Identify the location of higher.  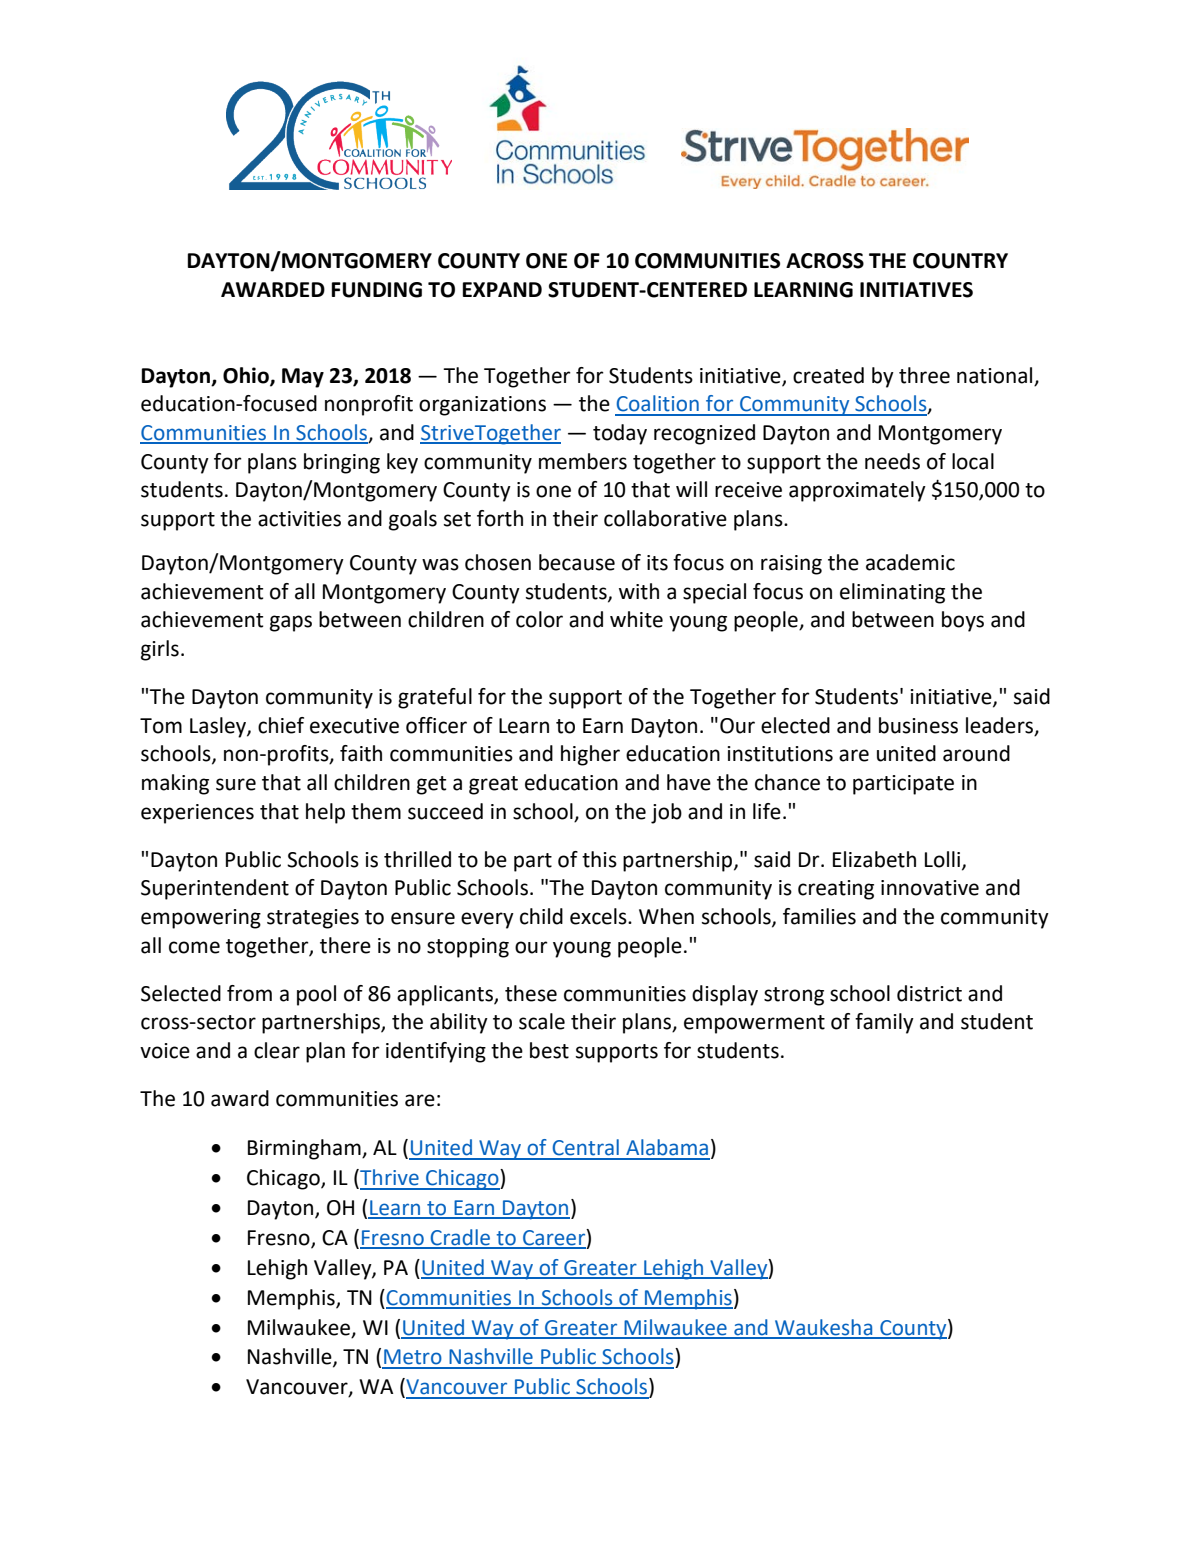
(590, 755).
